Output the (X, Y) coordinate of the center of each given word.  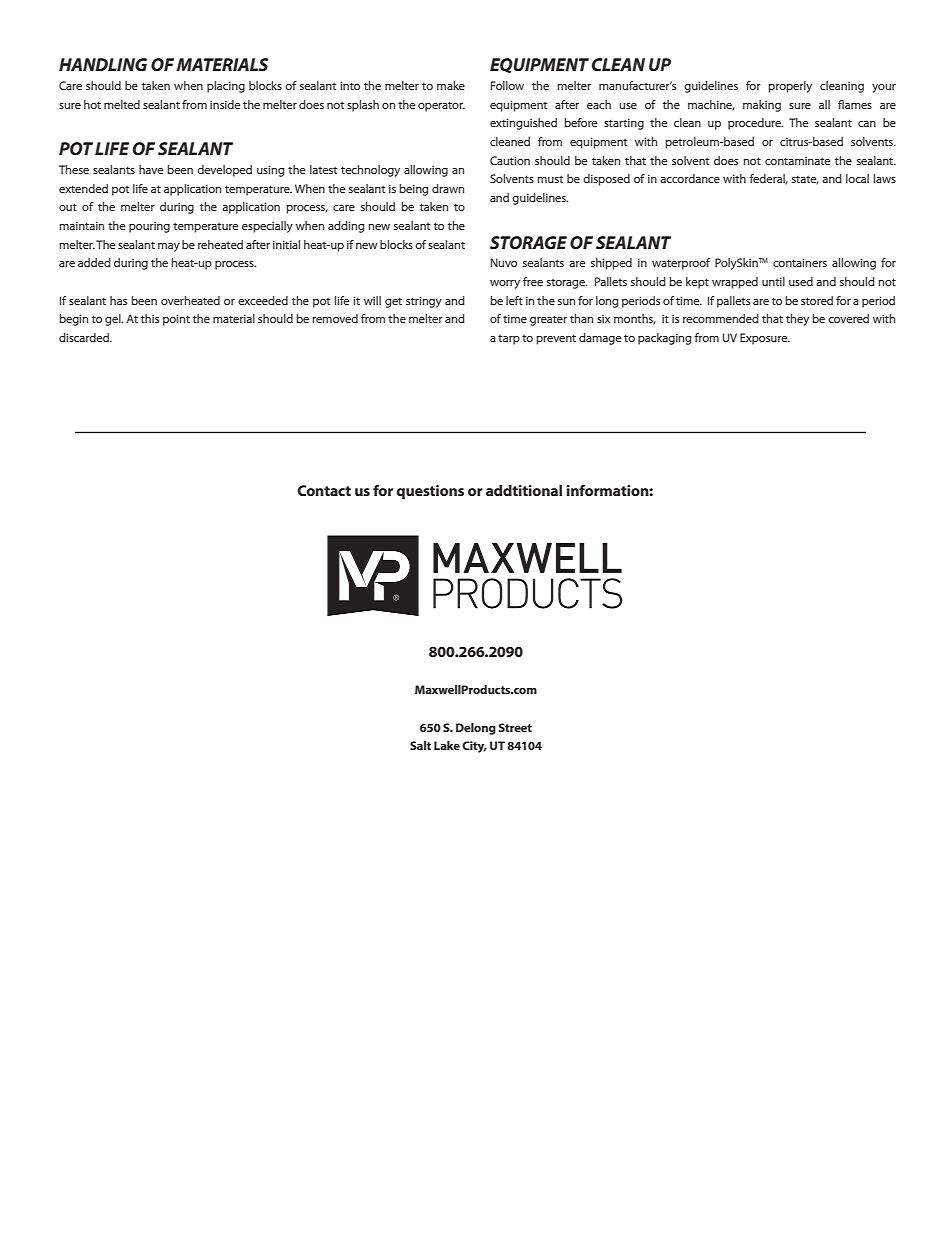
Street (515, 727)
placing (226, 87)
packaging (664, 339)
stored (817, 300)
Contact (324, 490)
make (451, 85)
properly (790, 87)
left (514, 300)
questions (430, 492)
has (118, 300)
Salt (420, 745)
